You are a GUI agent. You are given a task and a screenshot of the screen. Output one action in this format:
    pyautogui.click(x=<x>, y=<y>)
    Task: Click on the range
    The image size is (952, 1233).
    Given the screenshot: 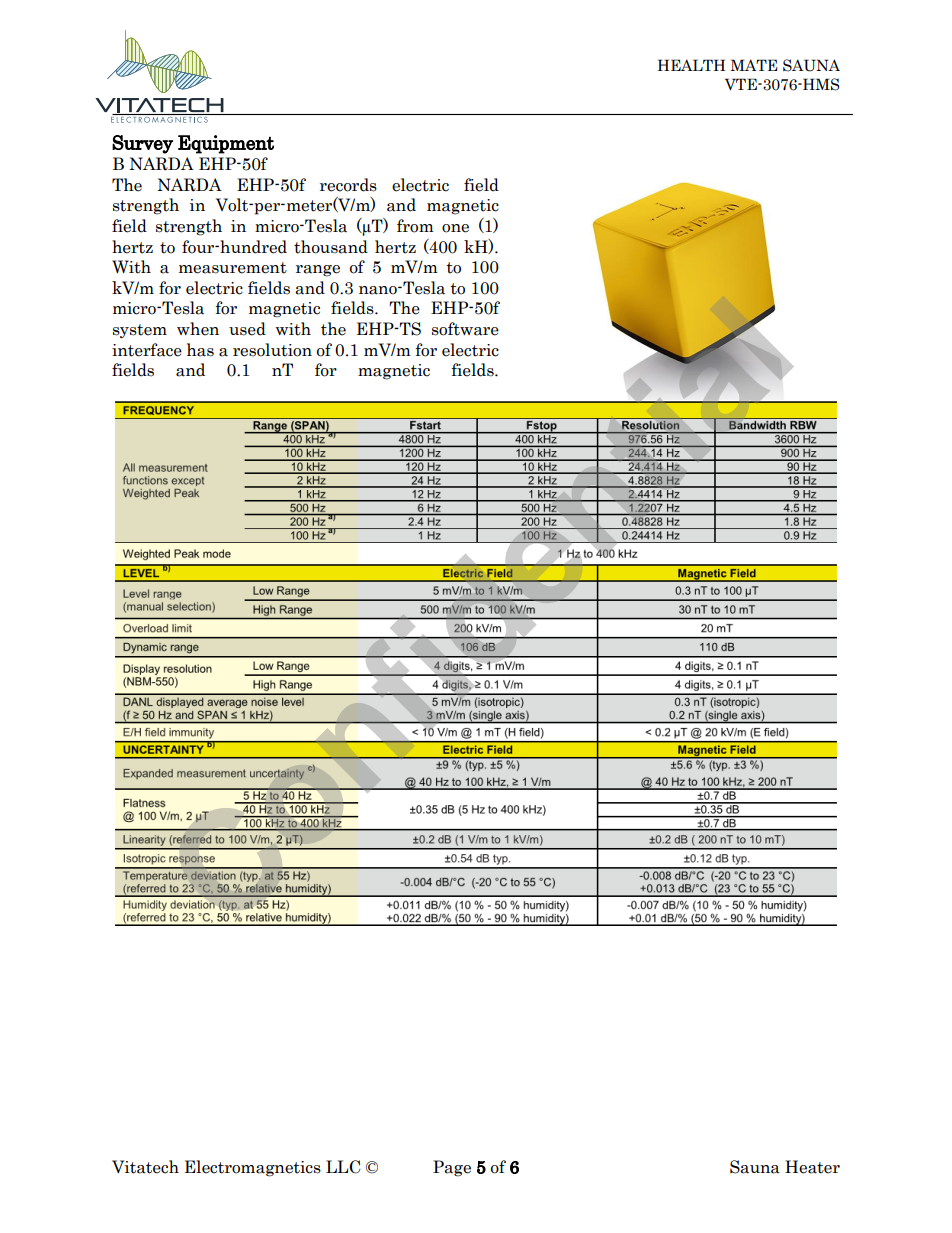 What is the action you would take?
    pyautogui.click(x=318, y=271)
